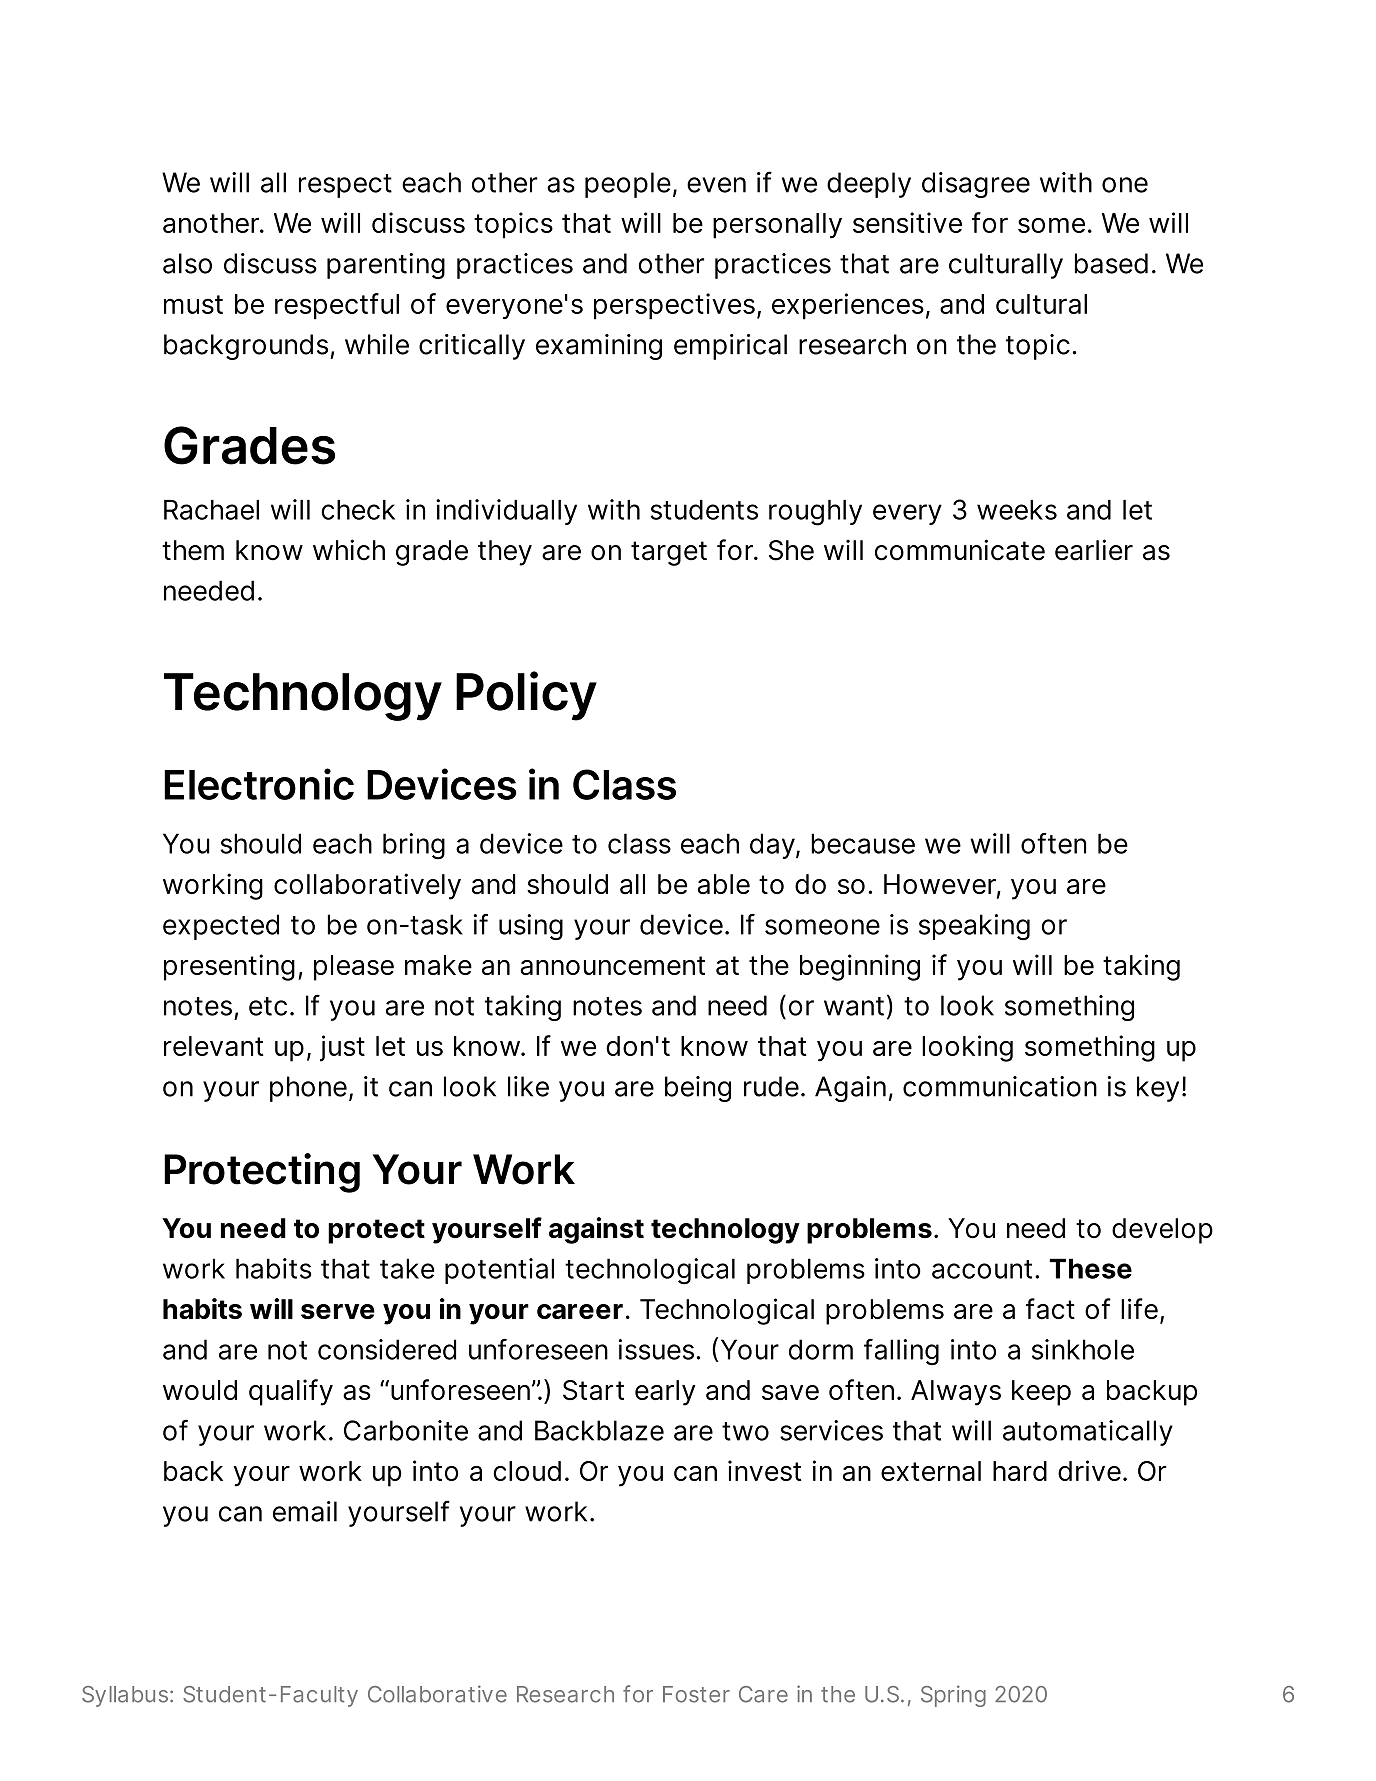 This screenshot has width=1376, height=1781. I want to click on expected, so click(221, 927).
